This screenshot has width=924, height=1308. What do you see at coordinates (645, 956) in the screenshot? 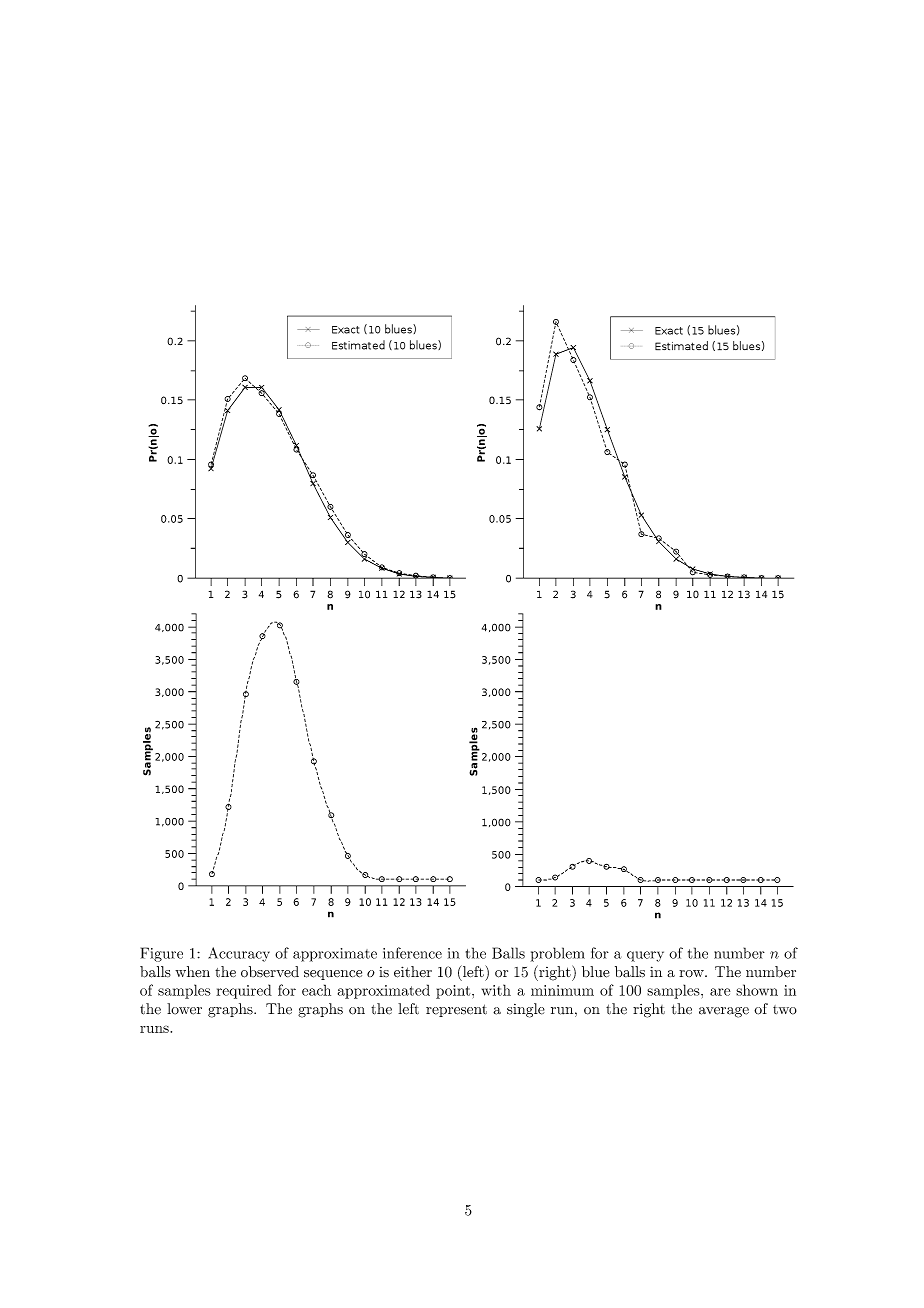
I see `query` at bounding box center [645, 956].
